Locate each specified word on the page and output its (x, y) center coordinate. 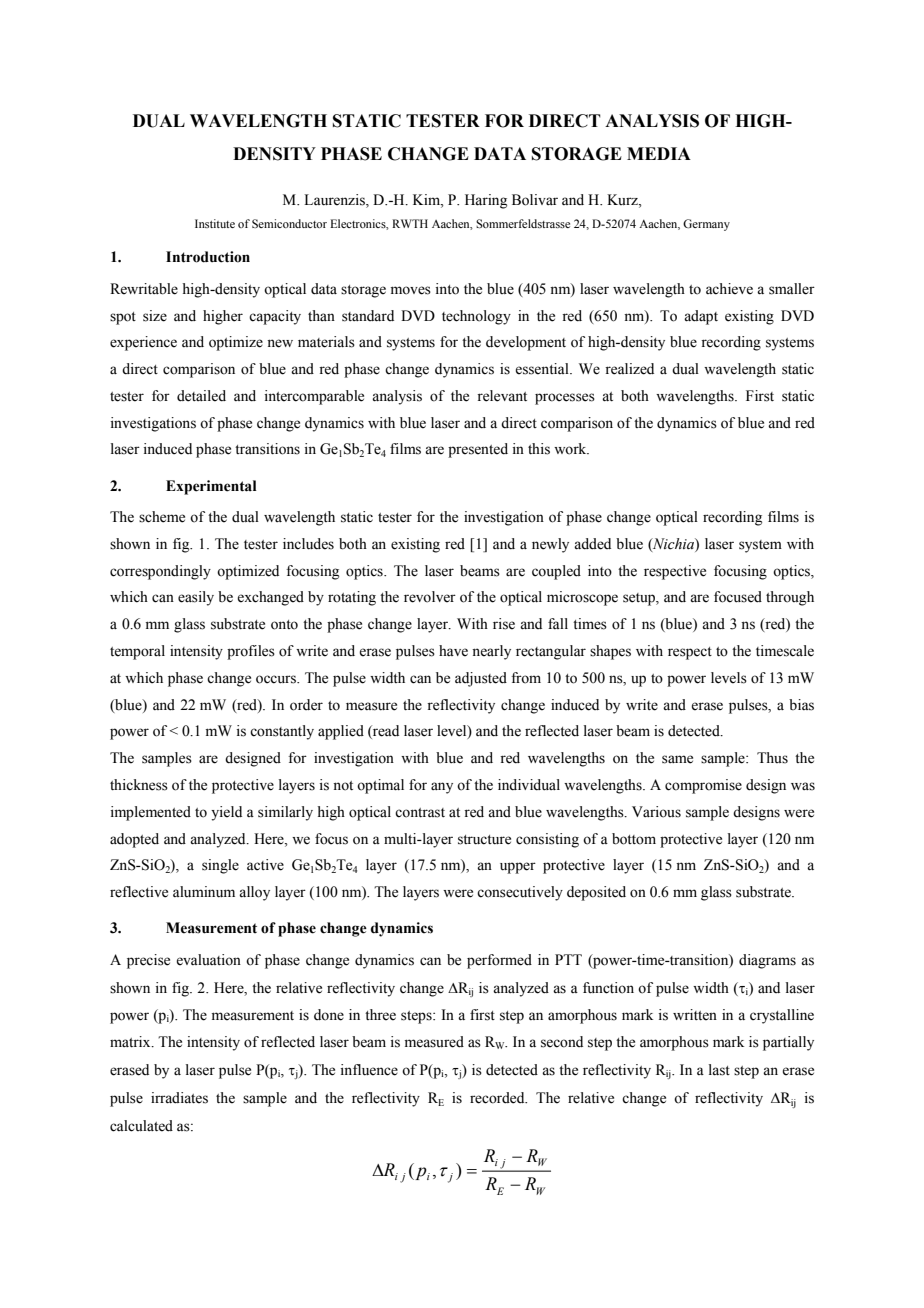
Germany (706, 225)
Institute (215, 223)
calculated (141, 1126)
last (719, 1070)
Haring (486, 201)
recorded (498, 1098)
